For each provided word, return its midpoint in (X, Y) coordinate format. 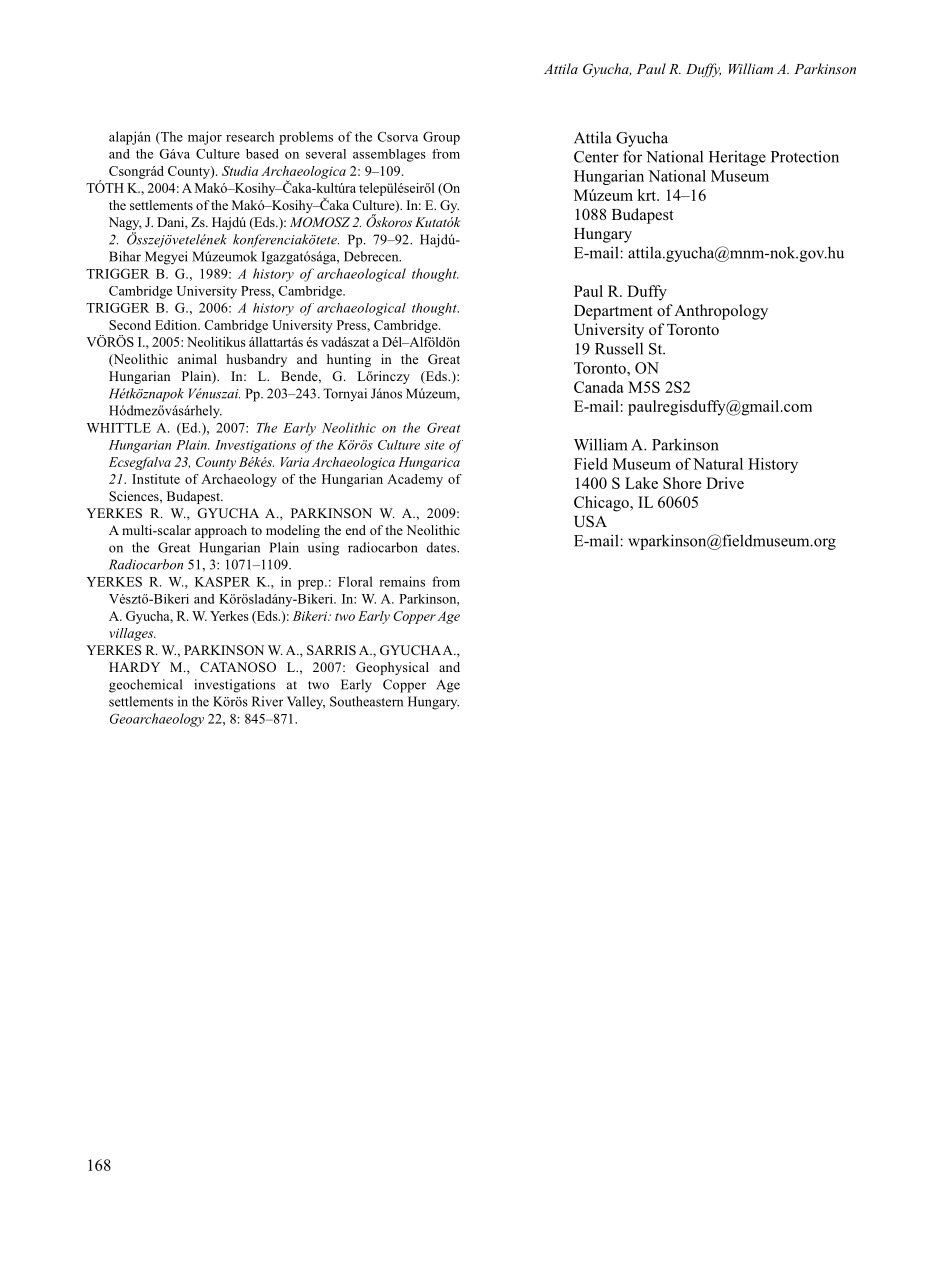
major (205, 138)
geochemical (145, 686)
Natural (718, 464)
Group (441, 138)
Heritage (737, 158)
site (434, 445)
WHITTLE (119, 428)
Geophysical (392, 668)
